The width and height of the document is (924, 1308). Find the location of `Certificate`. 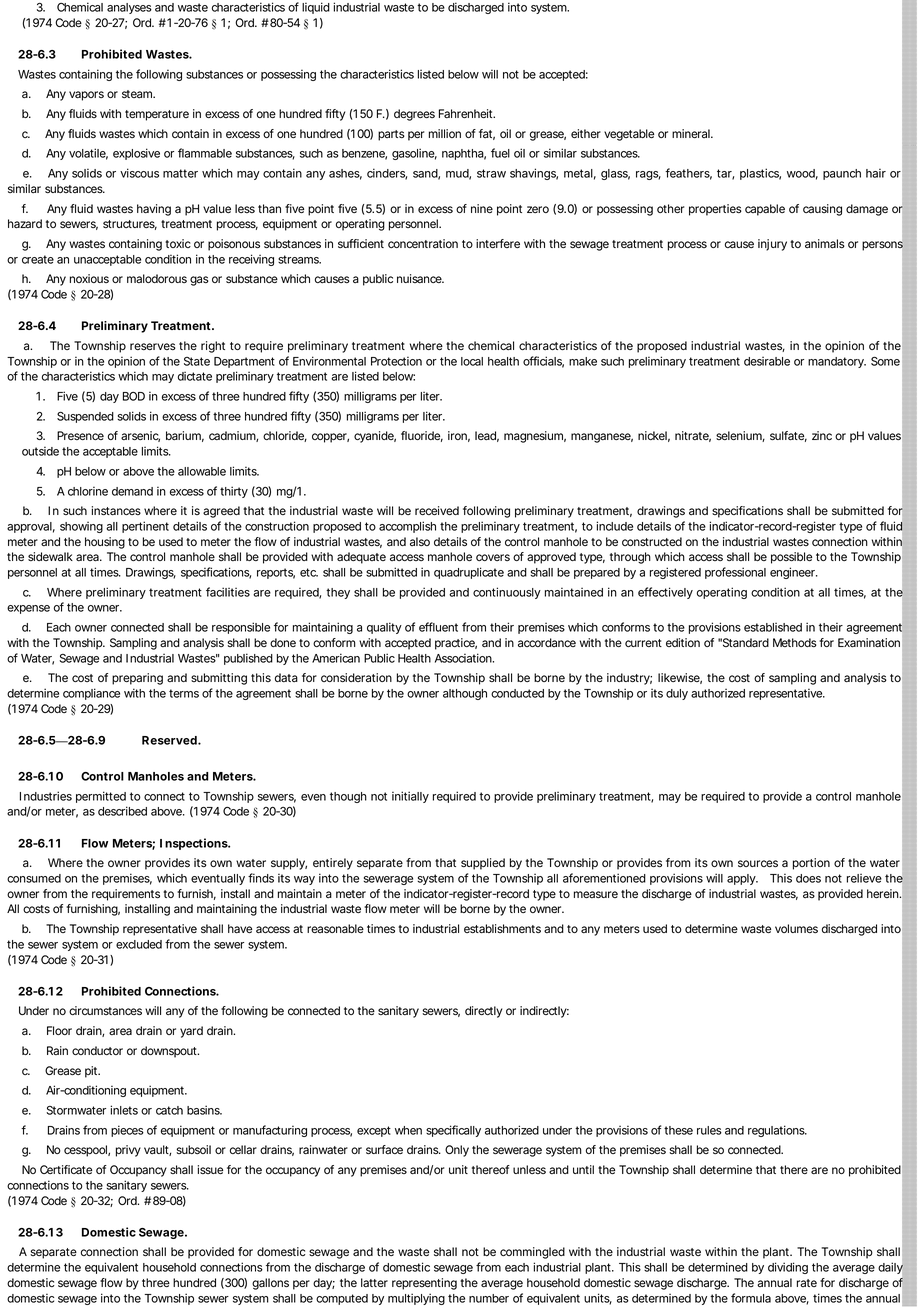

Certificate is located at coordinates (66, 1170).
